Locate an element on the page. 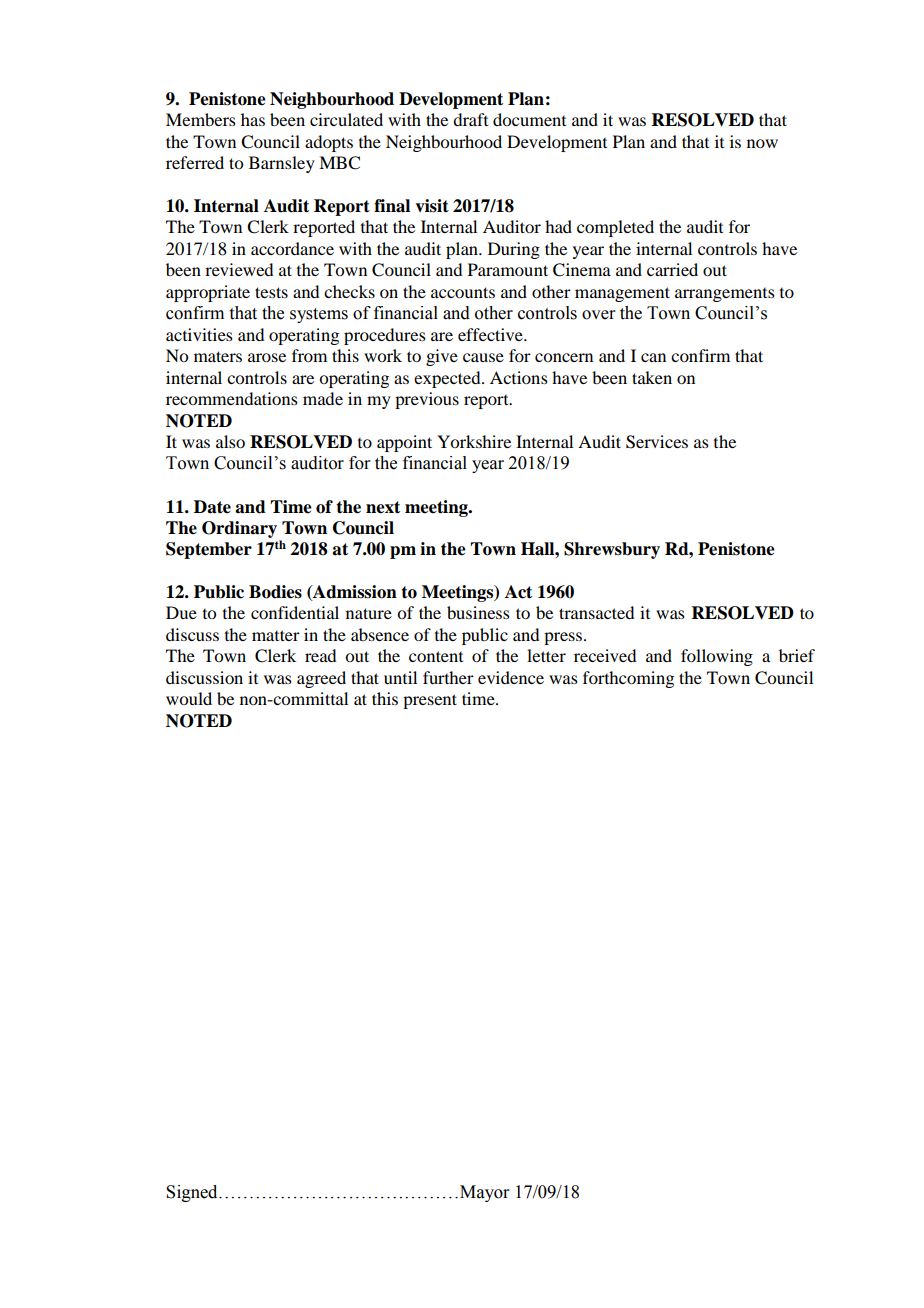 The height and width of the page is (1308, 924). evidence is located at coordinates (511, 677).
